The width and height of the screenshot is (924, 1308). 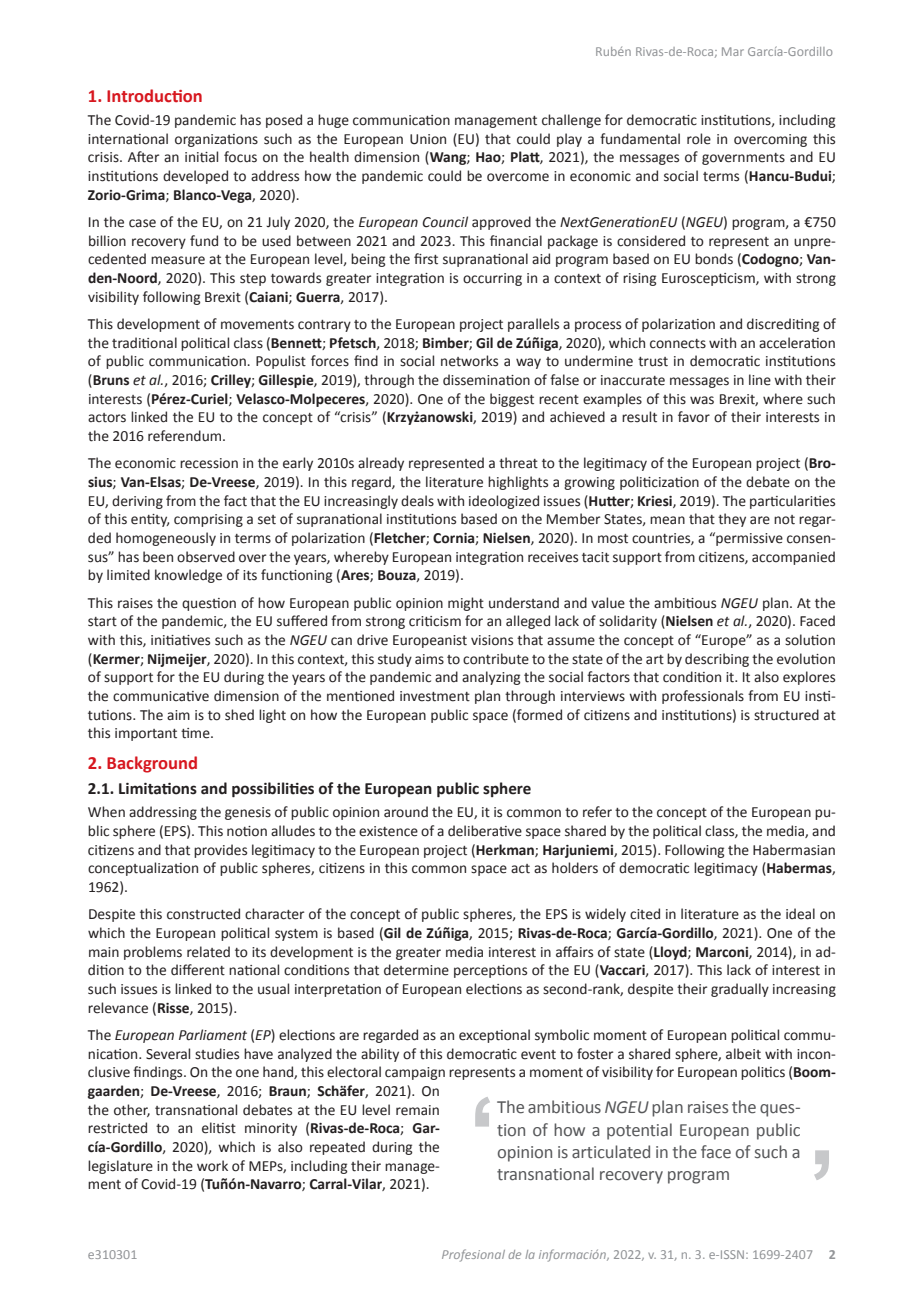 I want to click on describing, so click(x=717, y=660).
